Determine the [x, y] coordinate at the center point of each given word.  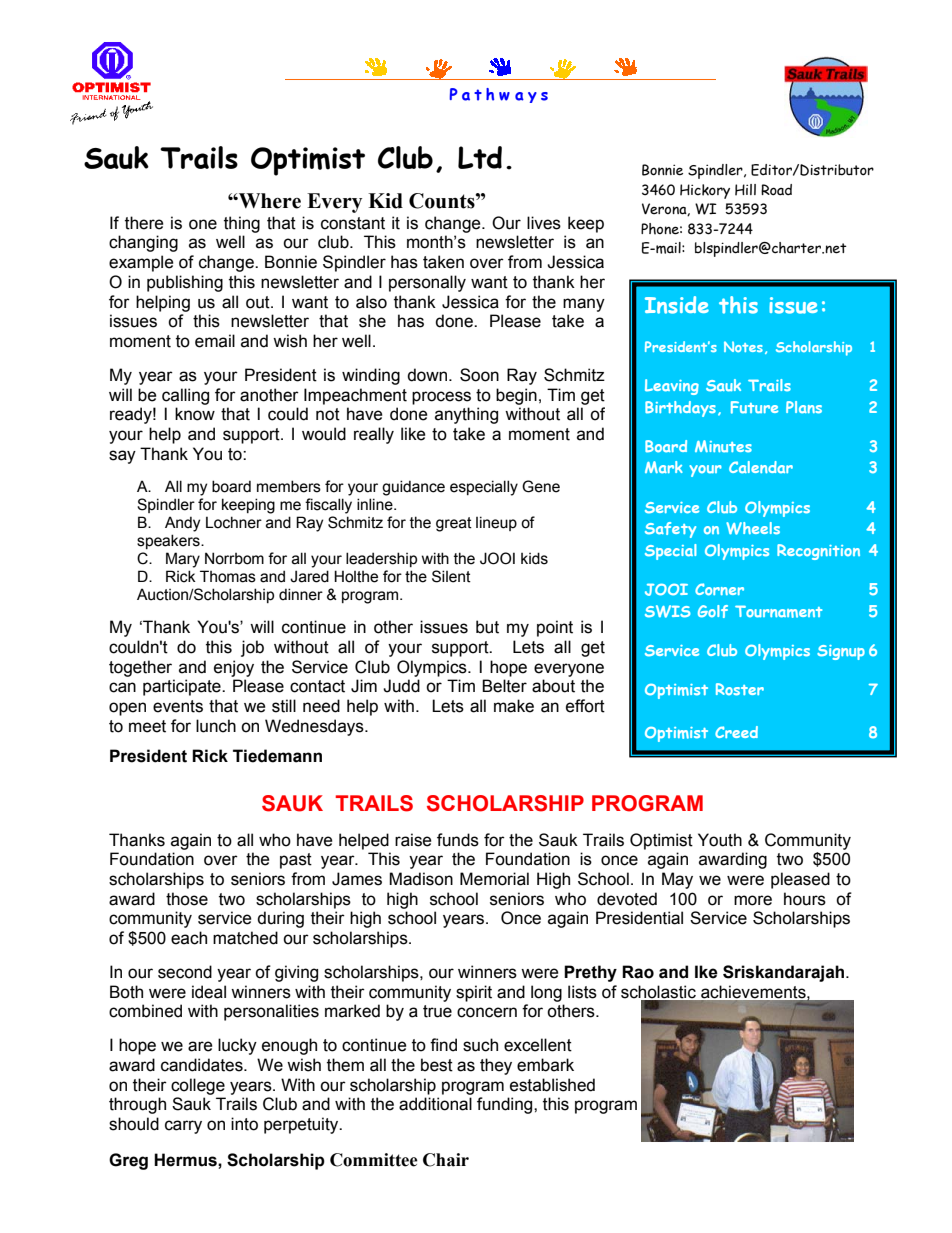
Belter [504, 686]
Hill [745, 190]
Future [754, 407]
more [753, 900]
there [144, 223]
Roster [740, 689]
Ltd [480, 157]
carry [183, 1127]
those [187, 899]
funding [506, 1105]
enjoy [234, 668]
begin [516, 396]
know [195, 414]
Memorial [494, 879]
